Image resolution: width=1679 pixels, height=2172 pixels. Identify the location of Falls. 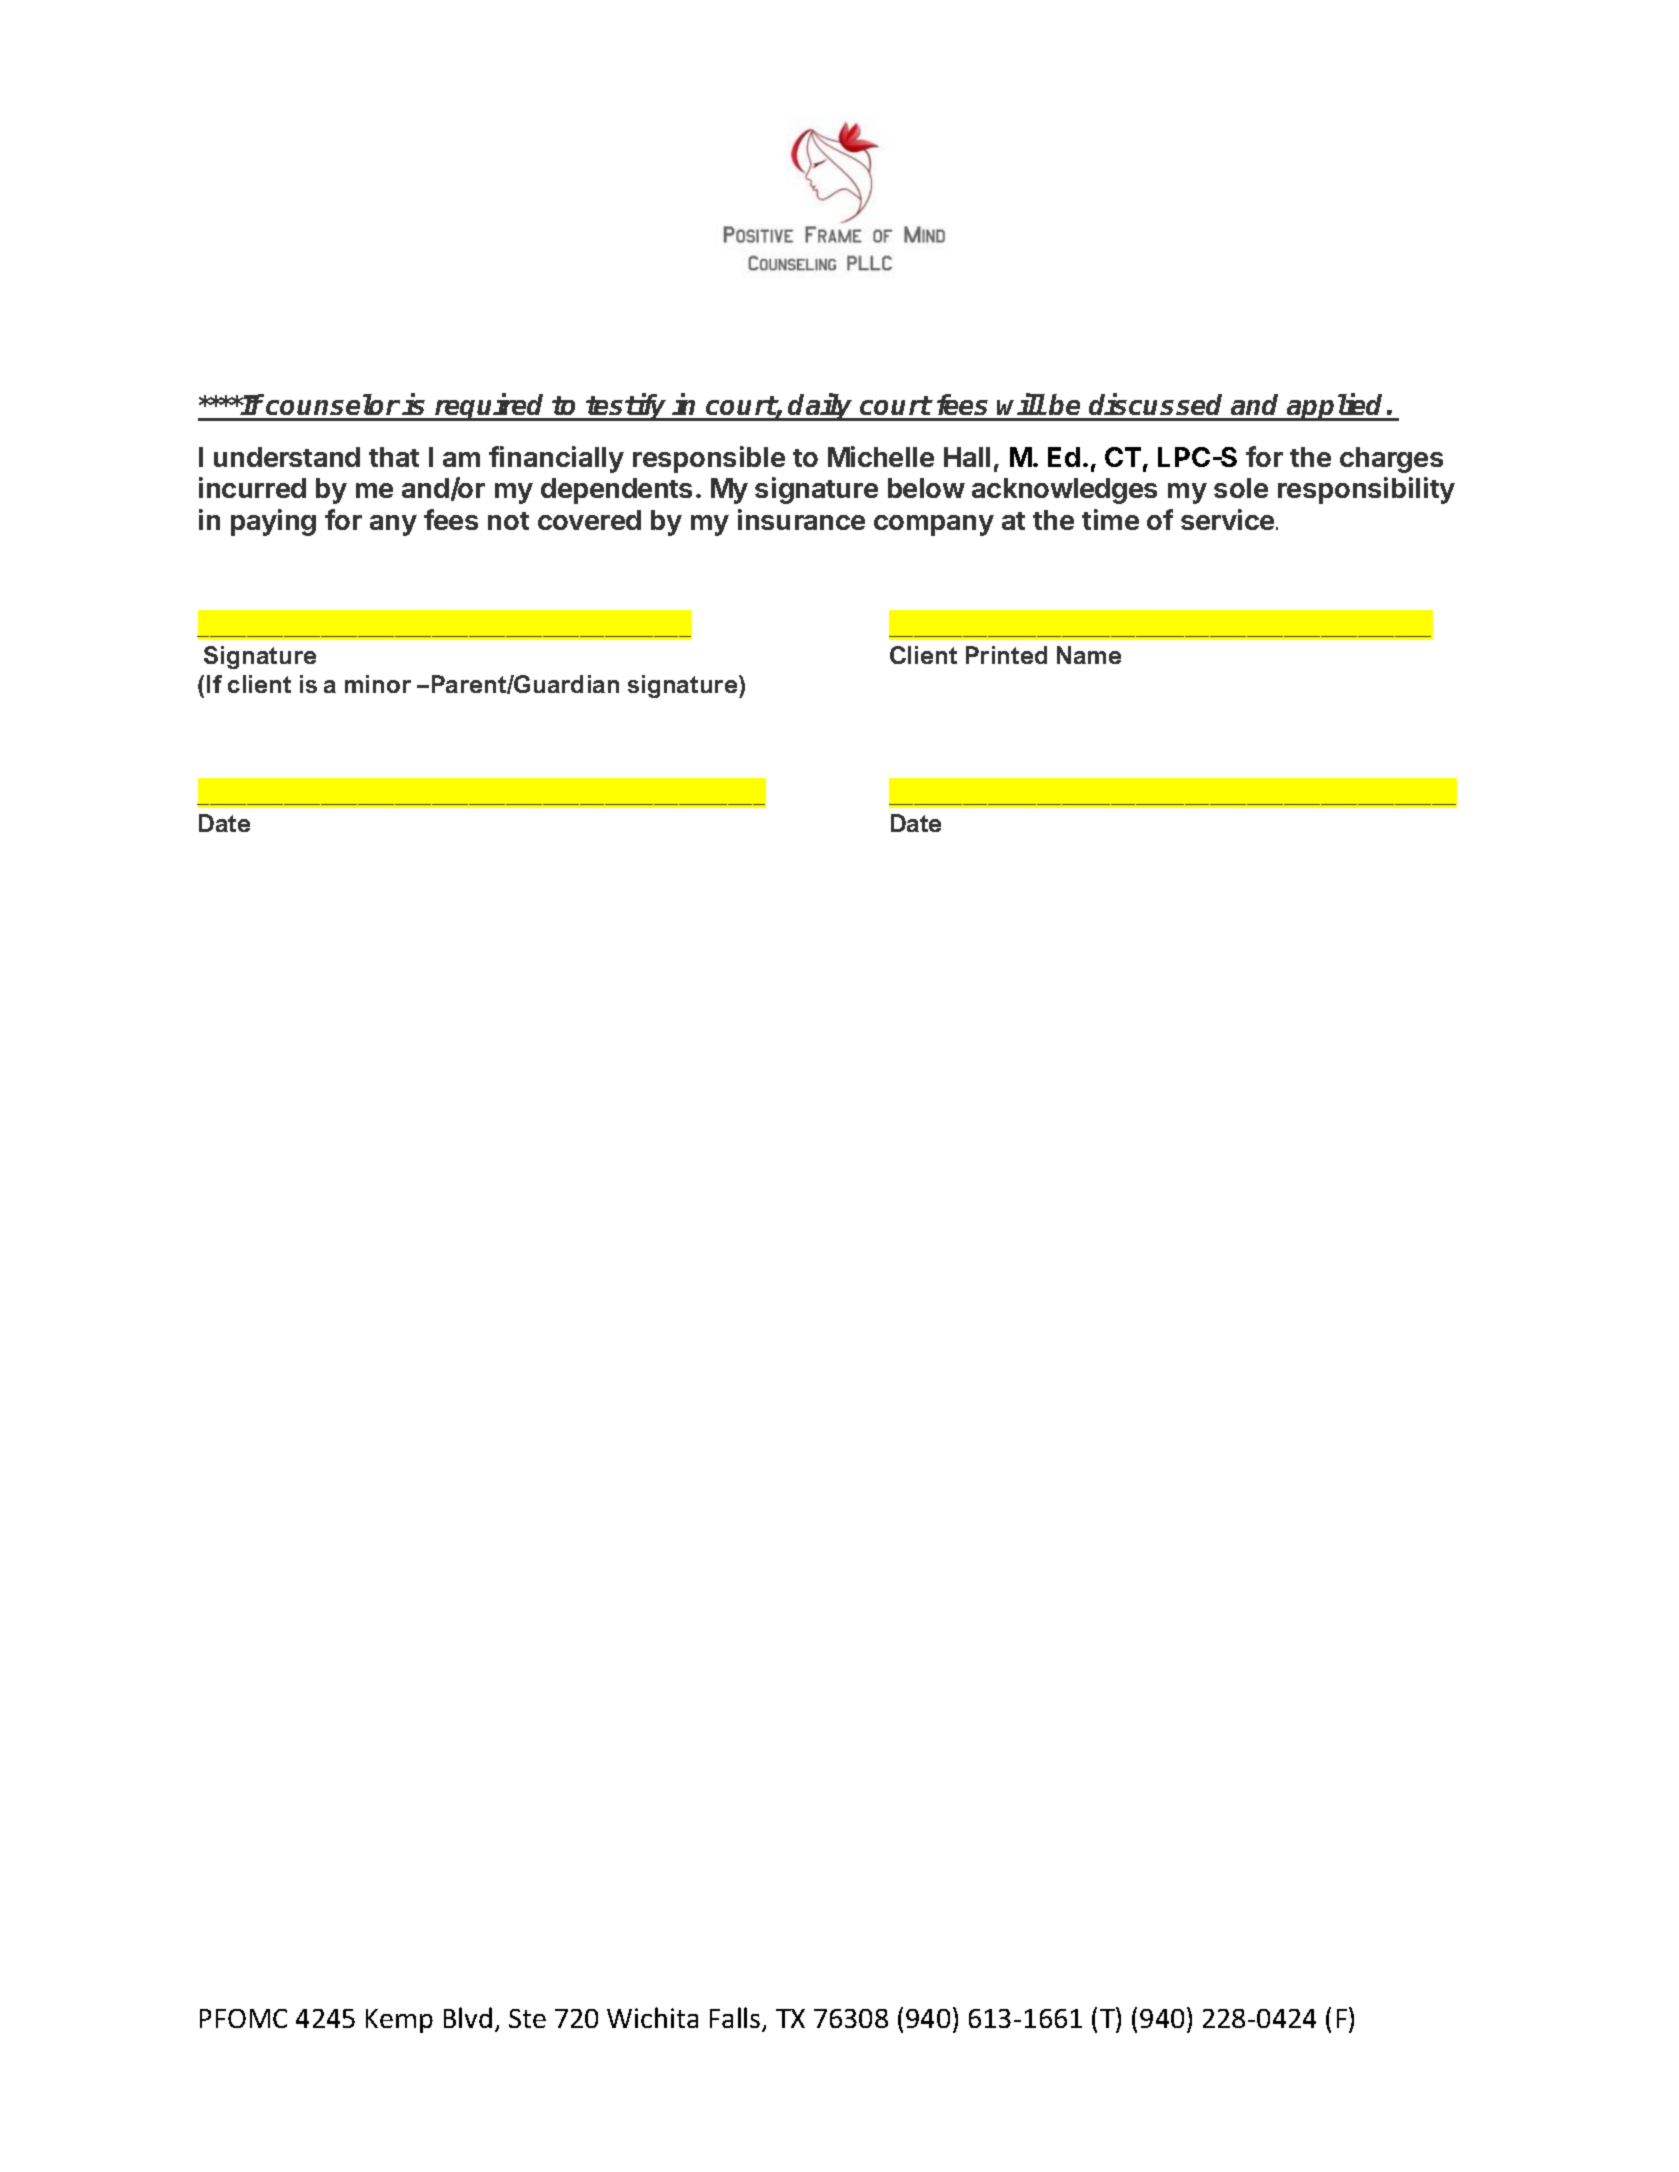
(736, 2019).
